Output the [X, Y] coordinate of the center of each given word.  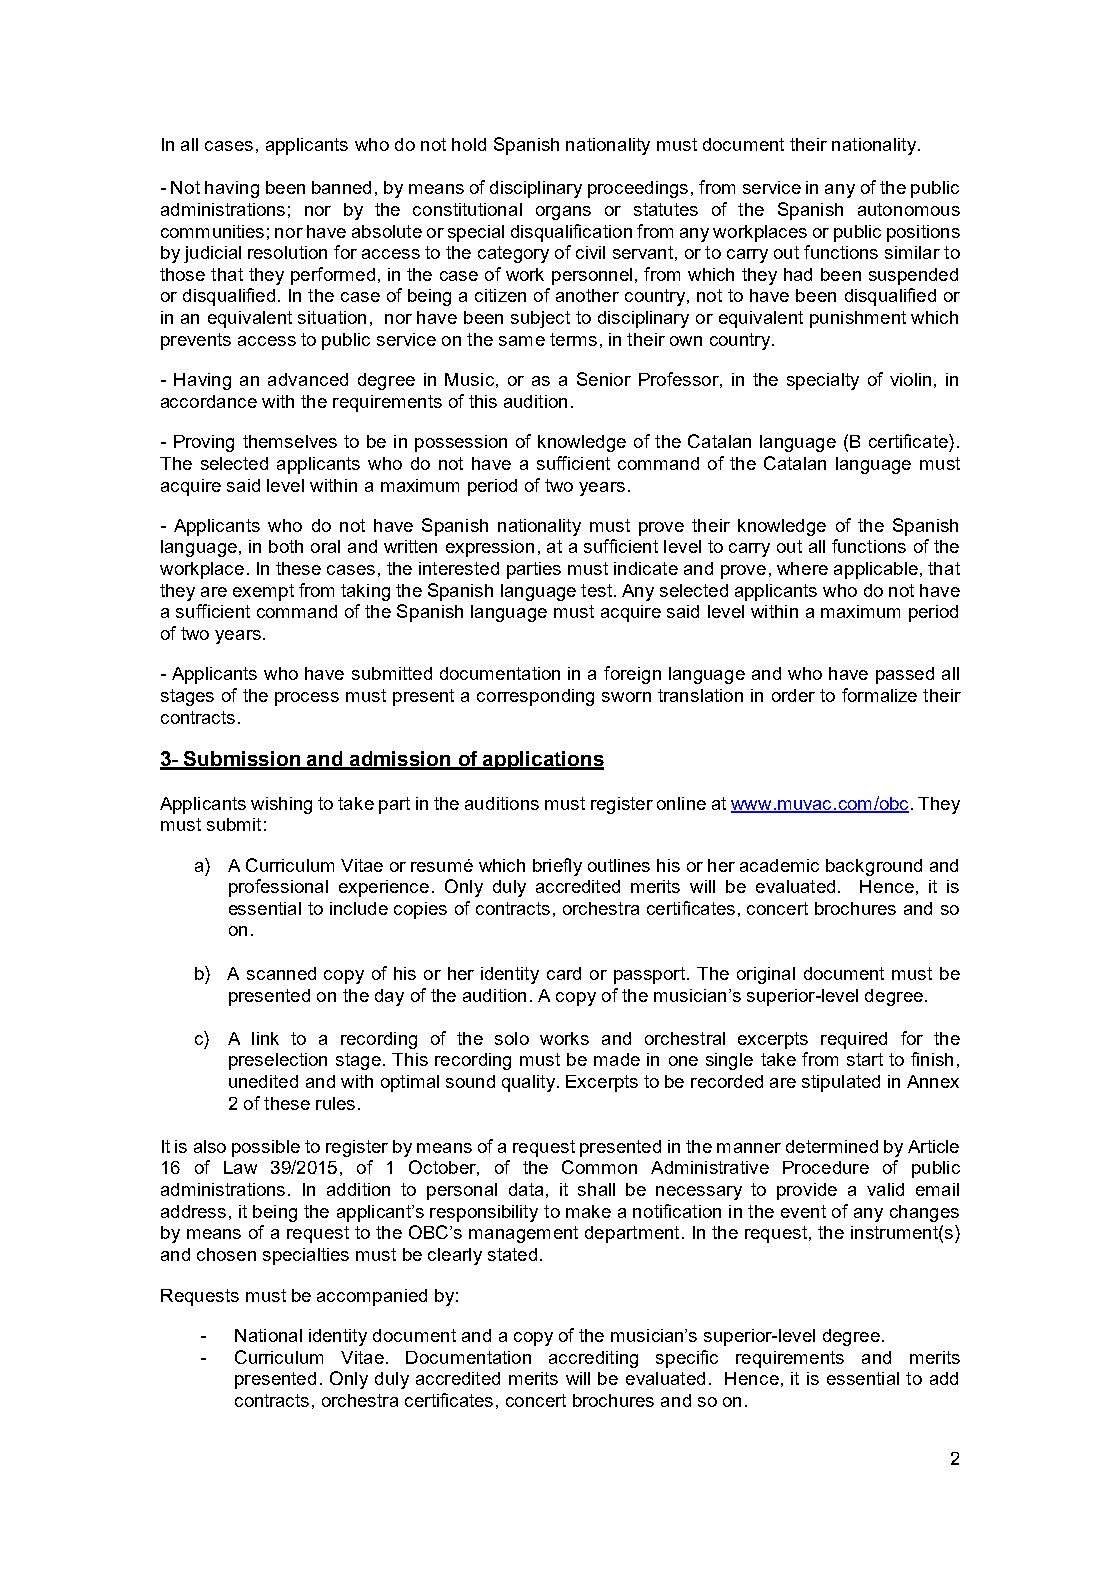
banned [341, 187]
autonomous [909, 209]
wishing [281, 805]
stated [512, 1254]
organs [563, 213]
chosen [226, 1254]
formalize [879, 695]
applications [543, 760]
